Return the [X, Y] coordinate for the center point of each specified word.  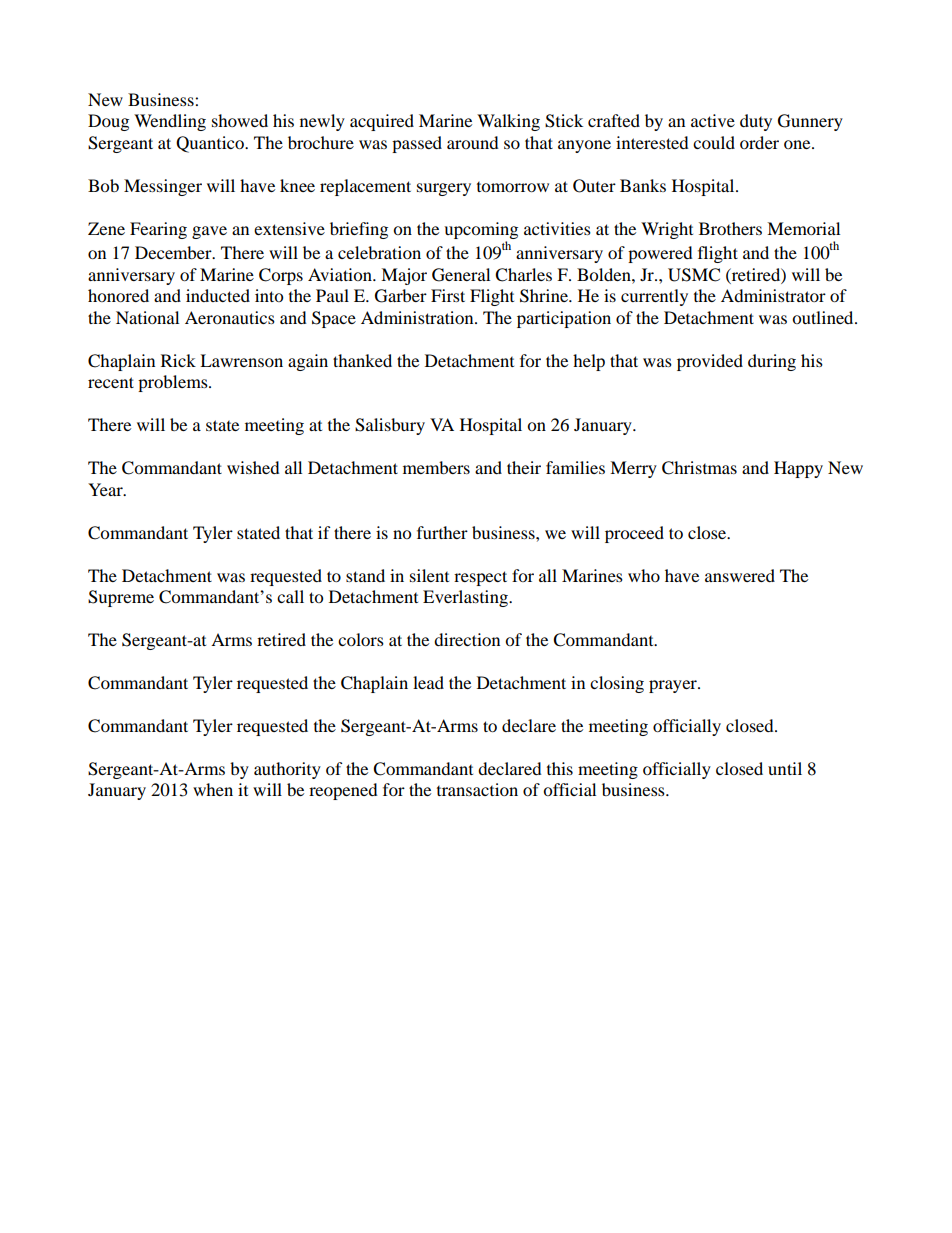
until [785, 768]
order [759, 142]
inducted [218, 295]
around [473, 142]
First [448, 295]
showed [240, 120]
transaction [477, 789]
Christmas [699, 468]
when [213, 789]
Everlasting [466, 598]
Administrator [773, 295]
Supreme [121, 598]
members [436, 467]
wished [253, 467]
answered [740, 575]
